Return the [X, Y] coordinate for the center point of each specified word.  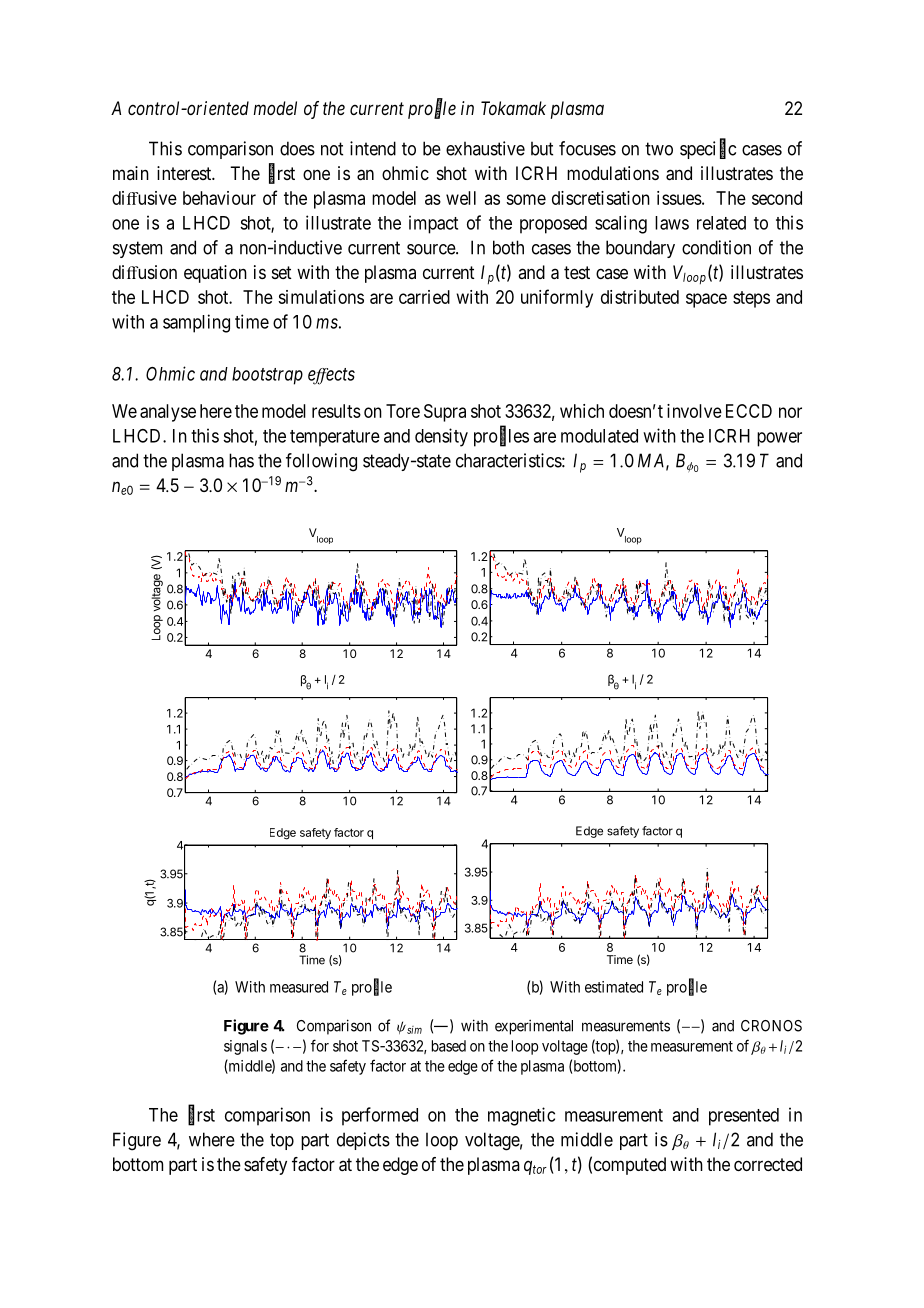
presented [744, 1117]
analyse [168, 413]
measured [299, 987]
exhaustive [485, 148]
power [779, 439]
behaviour [219, 198]
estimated [614, 987]
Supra [445, 413]
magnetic [521, 1116]
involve [694, 411]
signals [245, 1047]
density [441, 437]
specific [708, 149]
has [241, 460]
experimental [534, 1027]
